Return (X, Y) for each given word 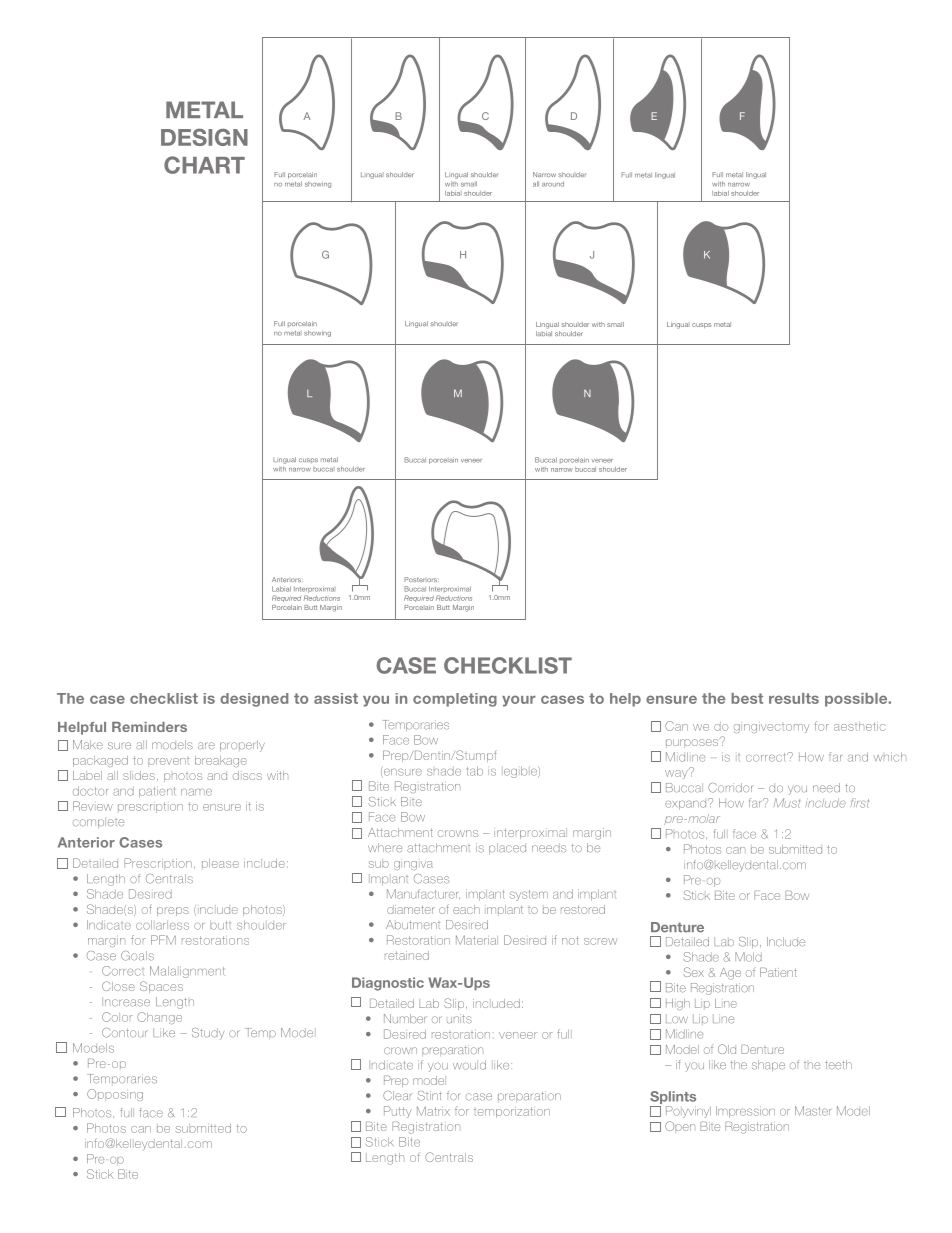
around (553, 184)
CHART (204, 165)
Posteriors (421, 579)
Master (813, 1111)
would (469, 1065)
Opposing (115, 1095)
